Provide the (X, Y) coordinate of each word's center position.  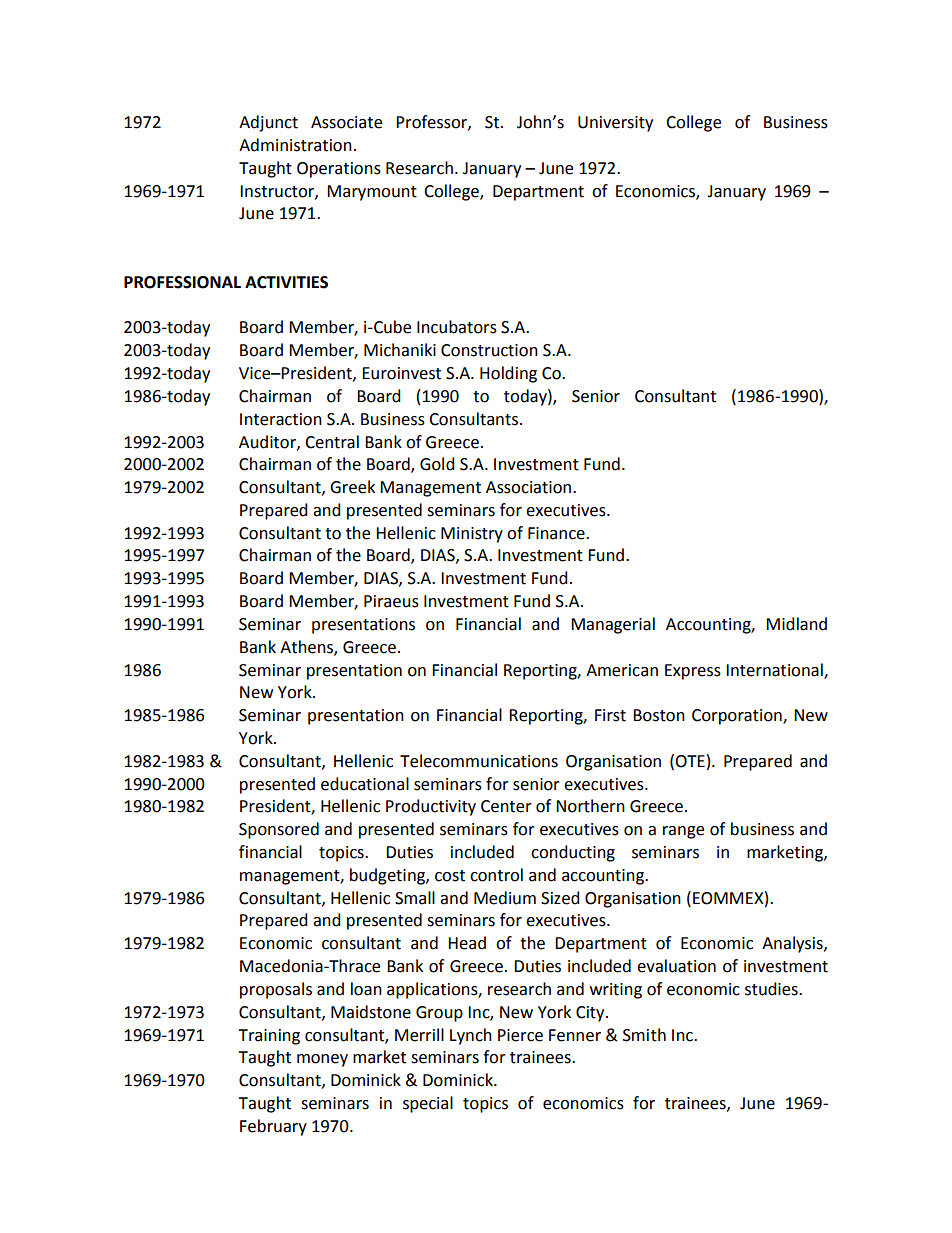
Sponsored (279, 830)
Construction (489, 350)
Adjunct (268, 123)
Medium (505, 898)
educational (365, 784)
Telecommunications (479, 761)
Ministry (472, 535)
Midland (796, 624)
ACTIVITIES (286, 282)
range (683, 832)
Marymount (372, 193)
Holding (508, 374)
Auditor (268, 442)
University (615, 124)
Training (269, 1037)
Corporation (738, 717)
